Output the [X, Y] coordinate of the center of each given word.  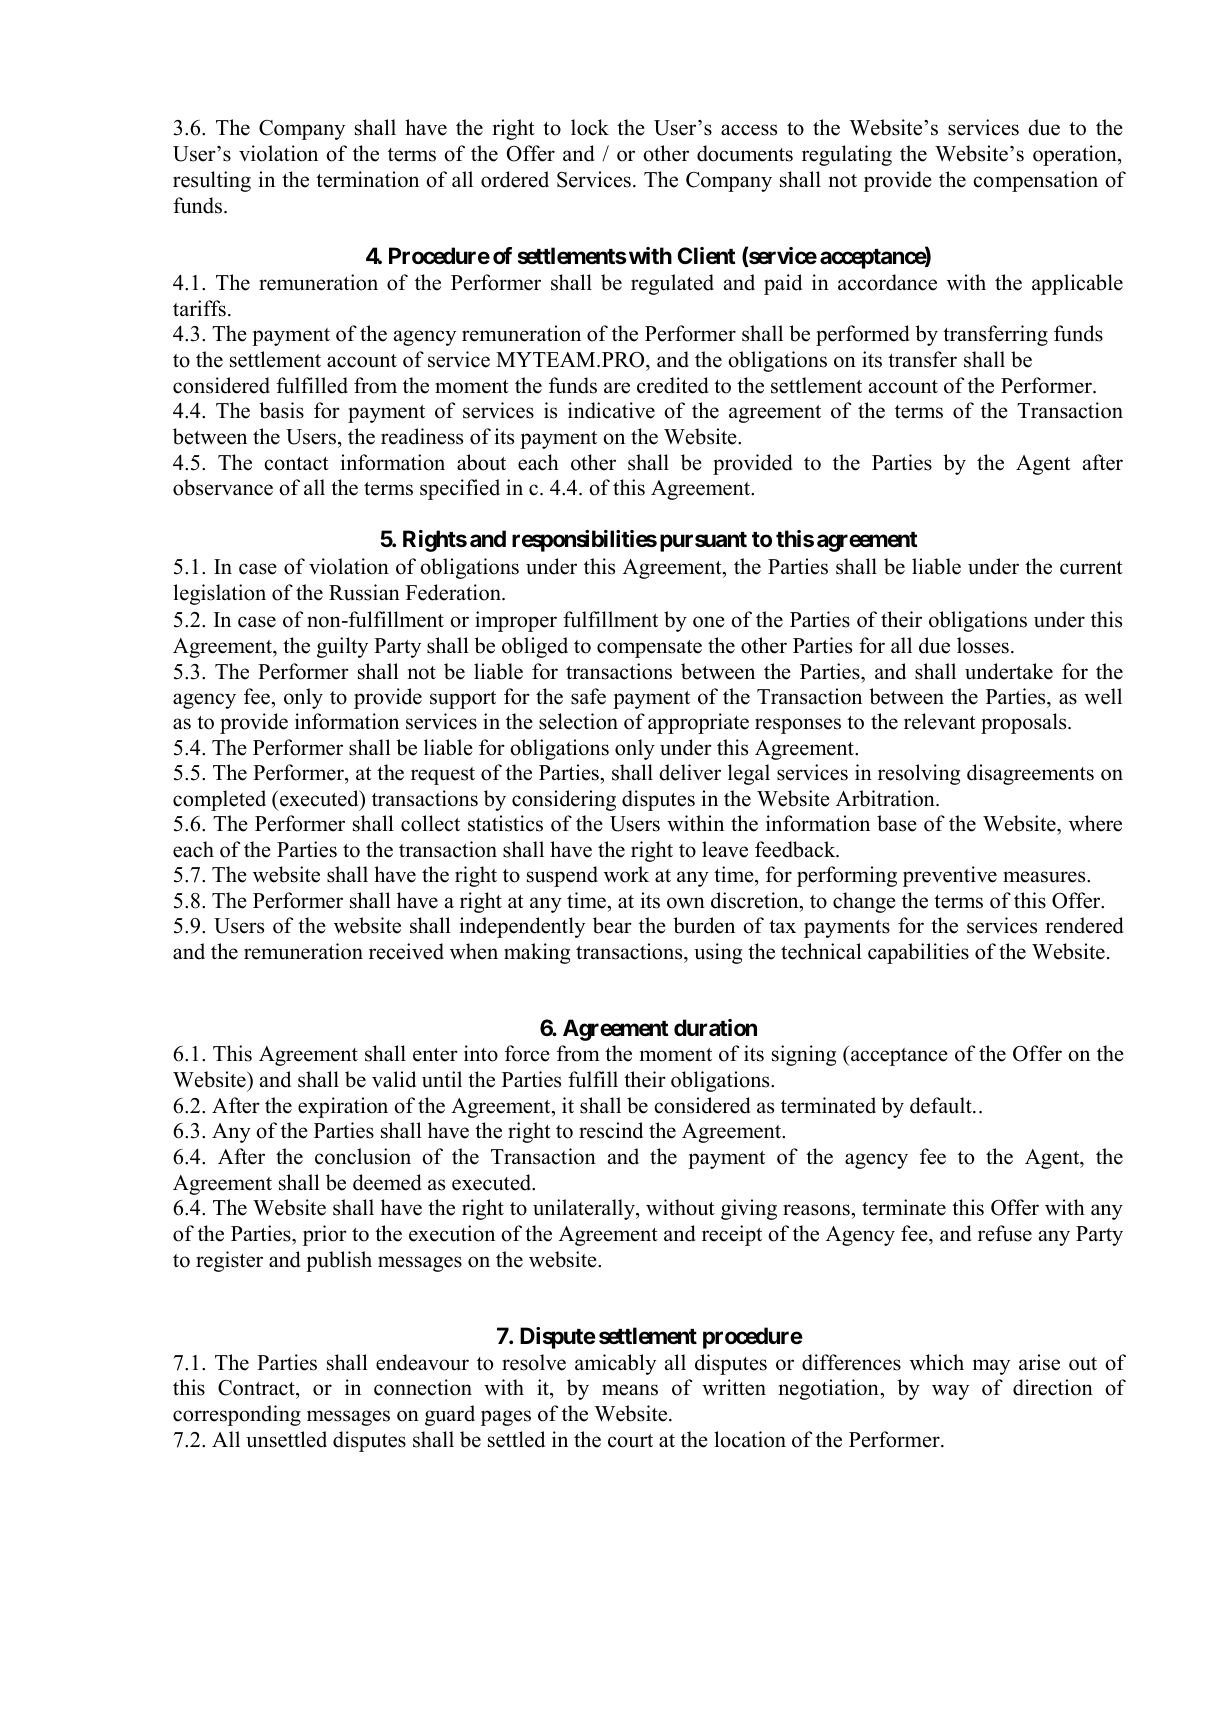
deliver [690, 772]
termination [367, 179]
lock [590, 127]
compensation [1035, 181]
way [950, 1392]
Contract [257, 1389]
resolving [919, 774]
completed [219, 800]
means [630, 1390]
